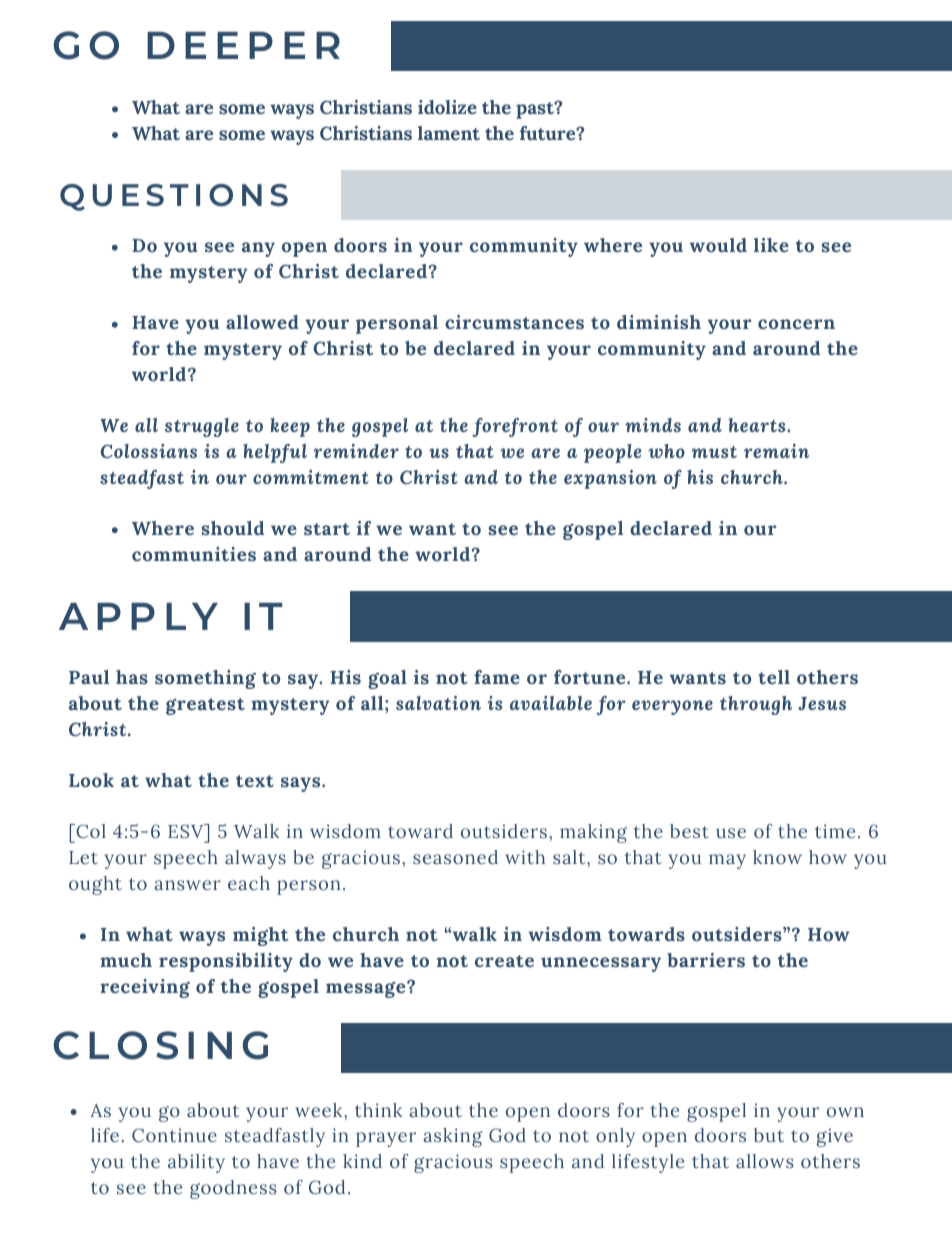 This screenshot has width=952, height=1233. I want to click on ability, so click(196, 1163).
